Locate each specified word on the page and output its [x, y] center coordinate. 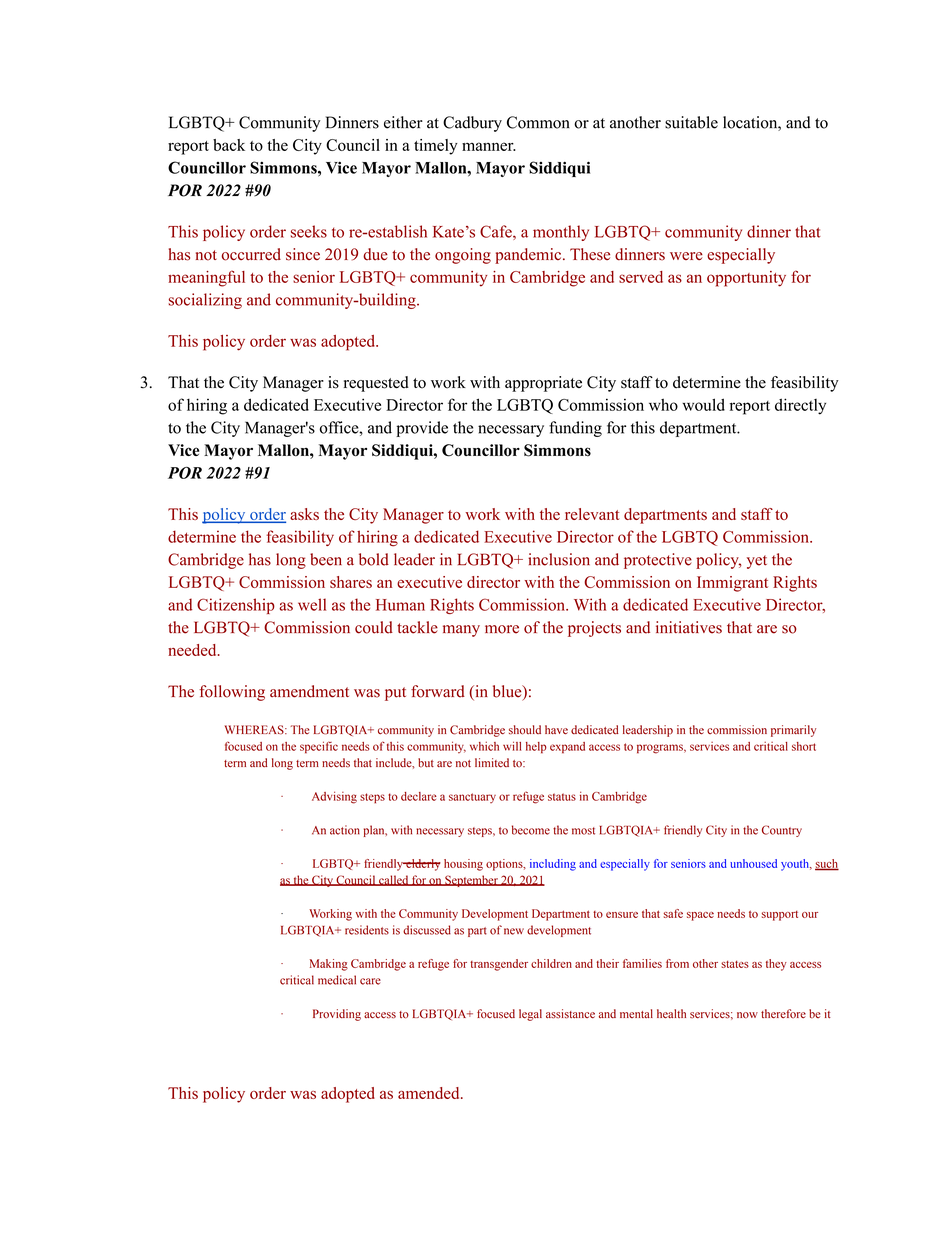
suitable [691, 122]
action [345, 830]
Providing [337, 1015]
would [703, 404]
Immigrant [732, 584]
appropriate [543, 384]
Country [782, 831]
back [229, 145]
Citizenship [236, 606]
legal [530, 1015]
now [747, 1015]
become [531, 830]
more [502, 629]
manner [489, 146]
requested [376, 384]
